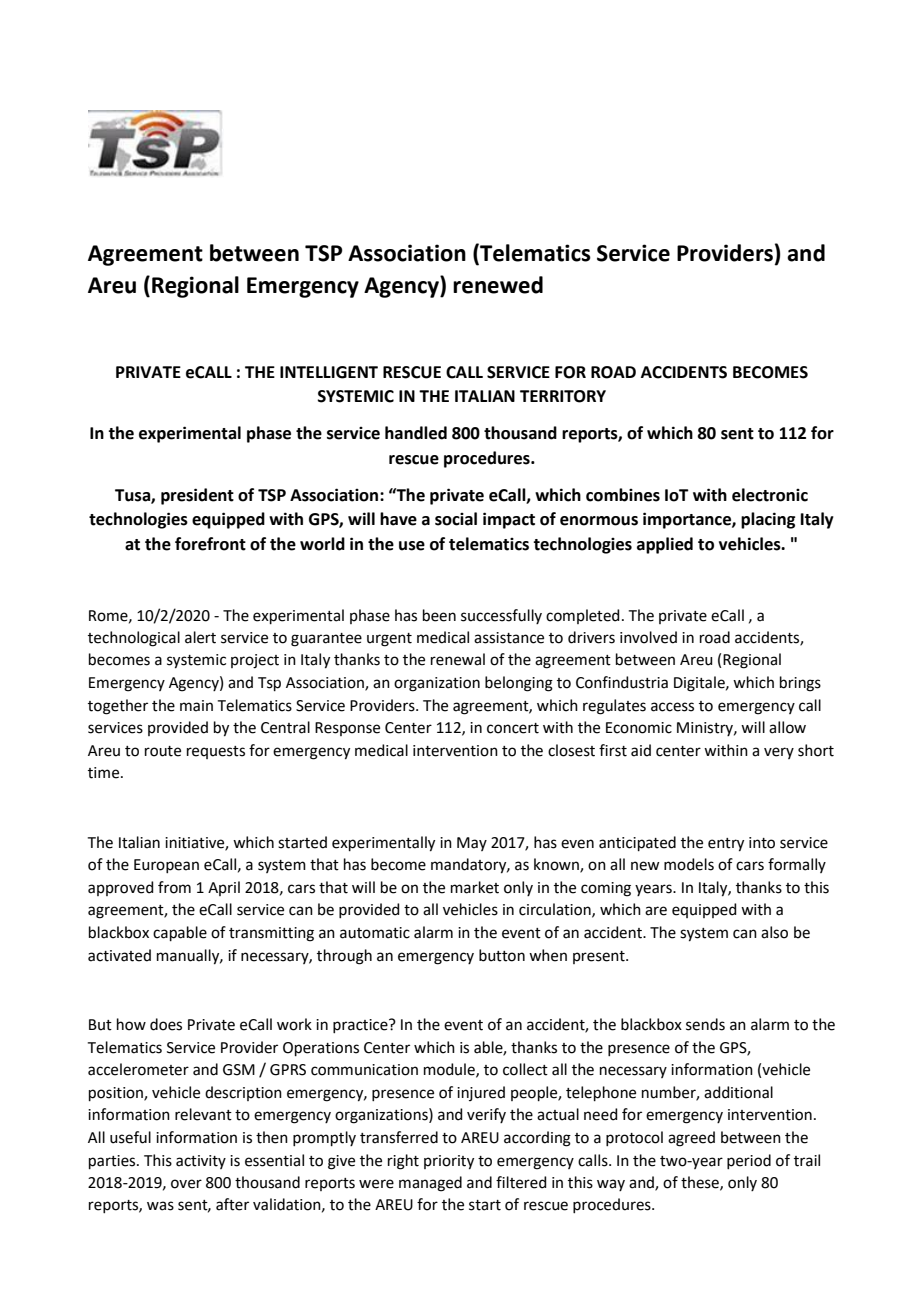 This screenshot has width=924, height=1308. I want to click on requests, so click(216, 752).
